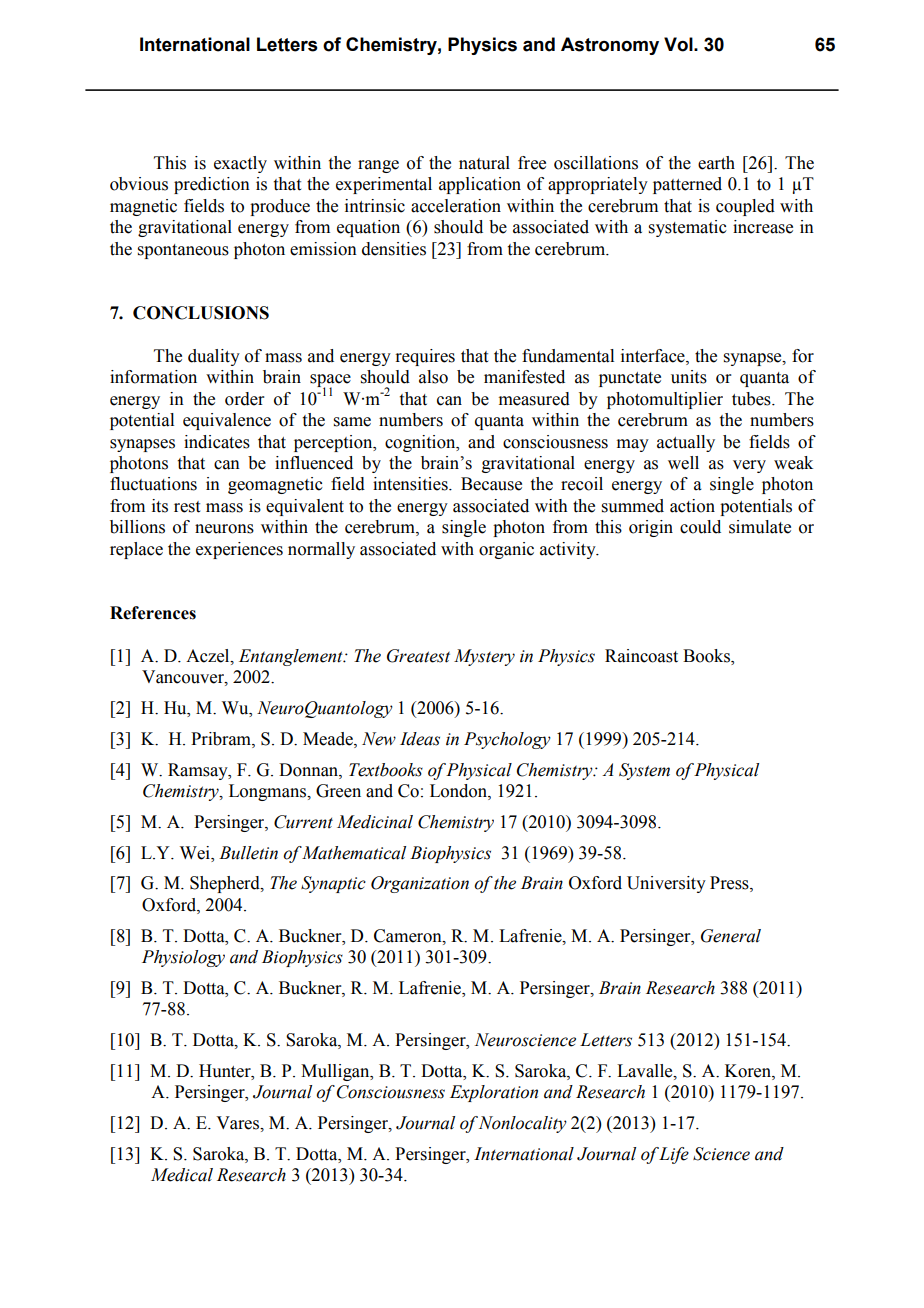  What do you see at coordinates (240, 164) in the page?
I see `exactly` at bounding box center [240, 164].
